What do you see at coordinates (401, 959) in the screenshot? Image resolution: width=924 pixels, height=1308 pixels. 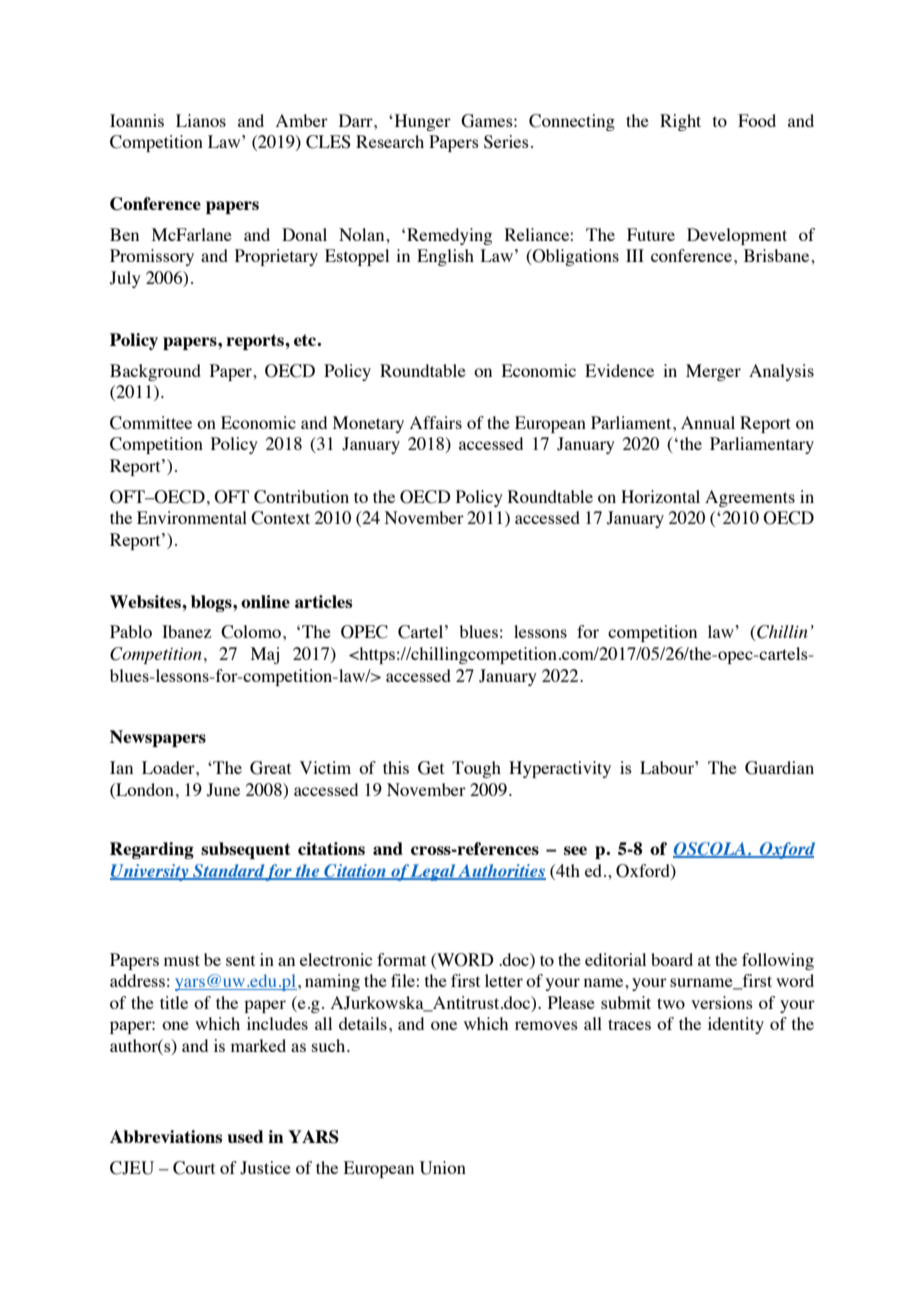 I see `format` at bounding box center [401, 959].
